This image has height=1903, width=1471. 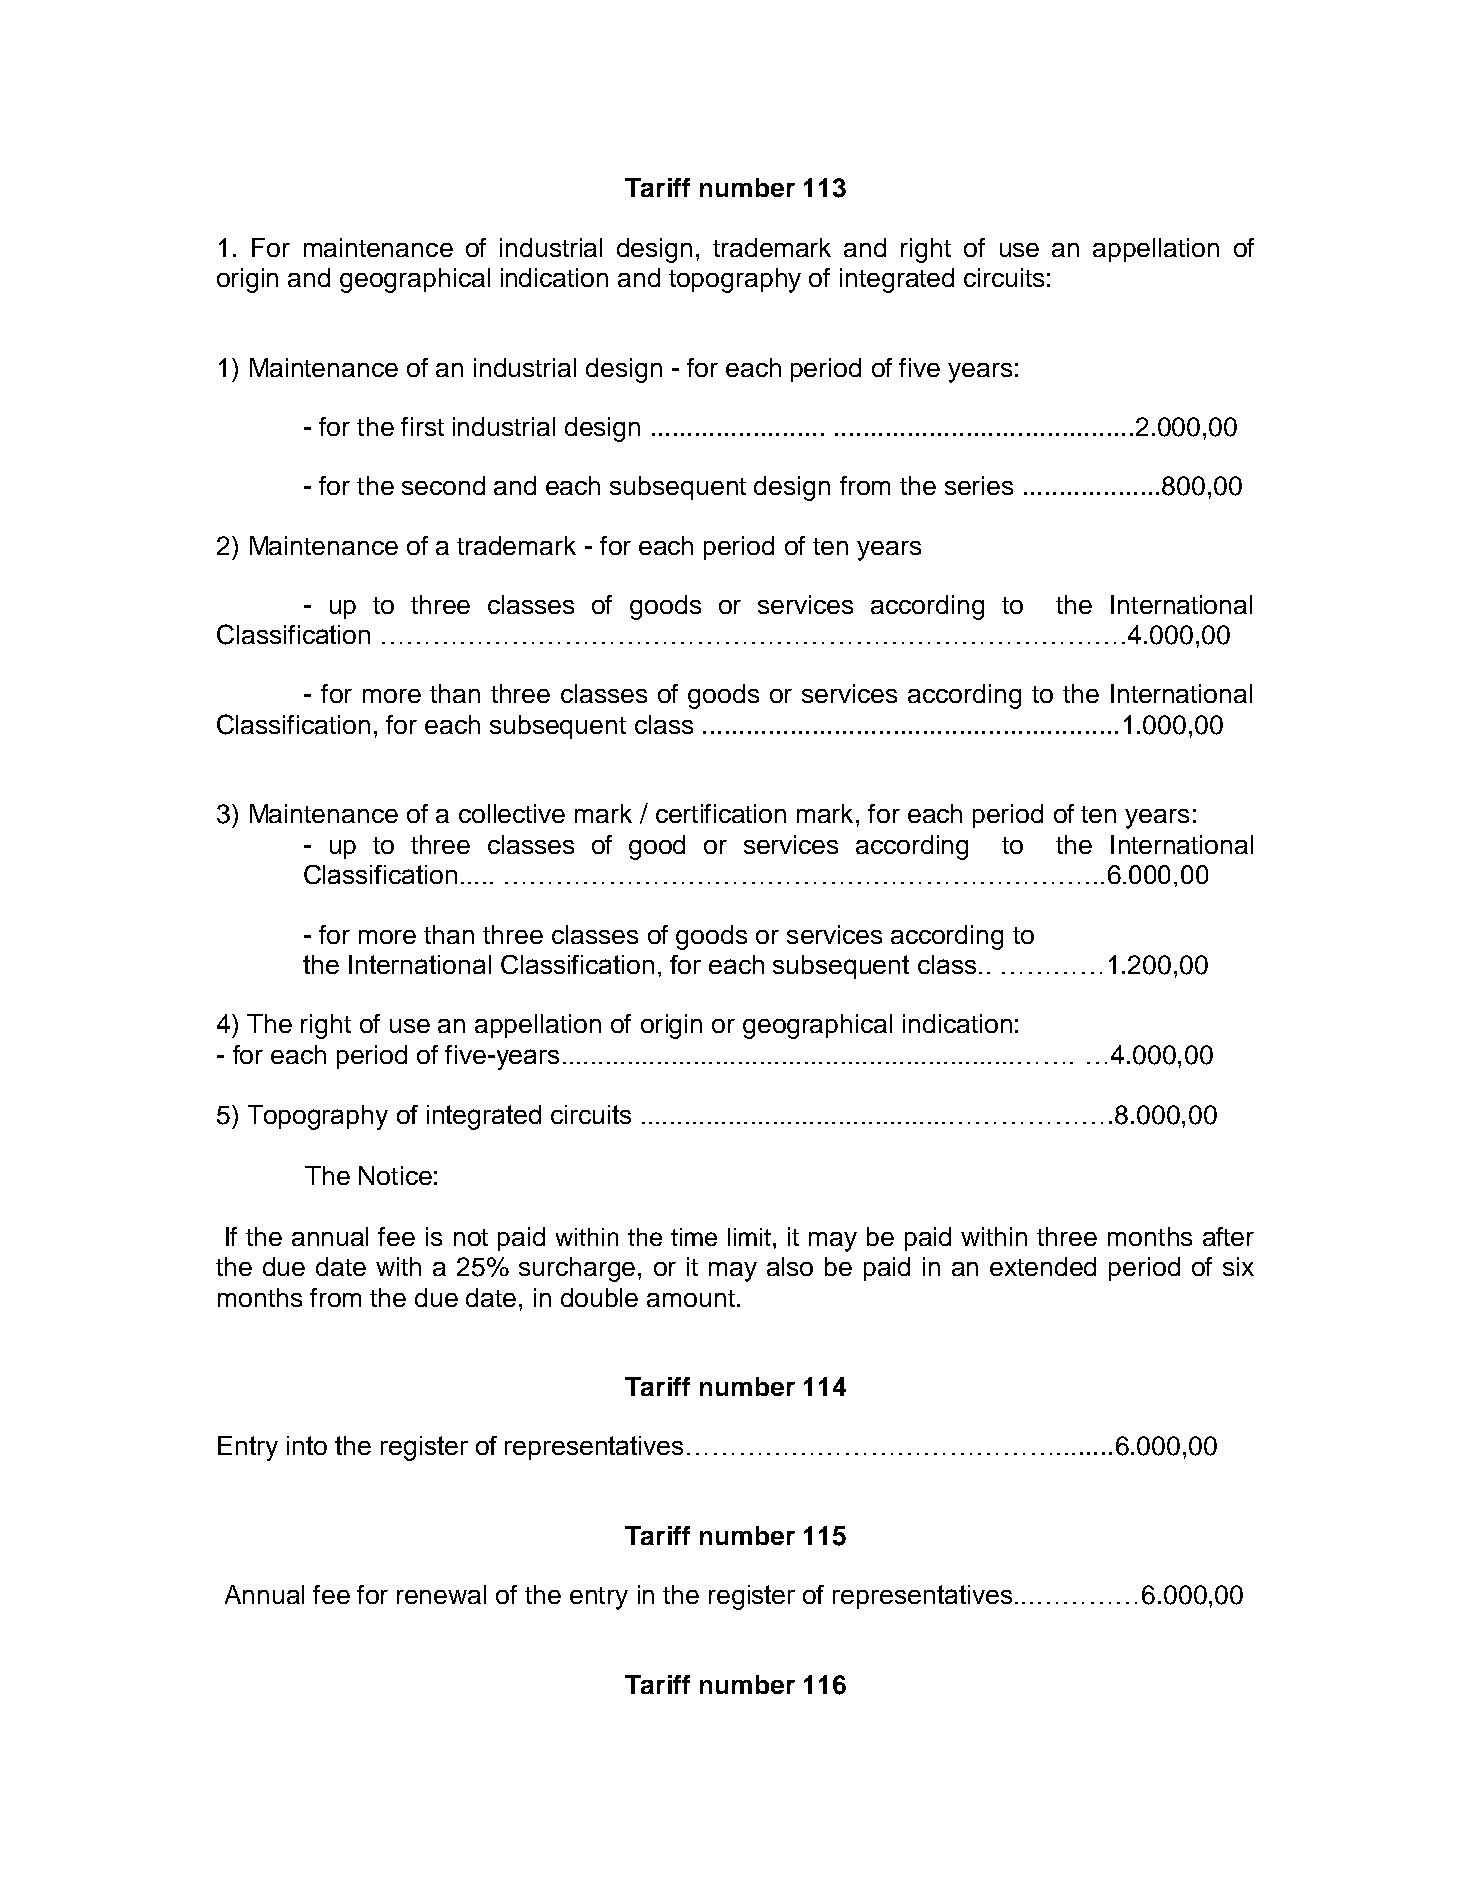 What do you see at coordinates (691, 1298) in the image?
I see `amount` at bounding box center [691, 1298].
